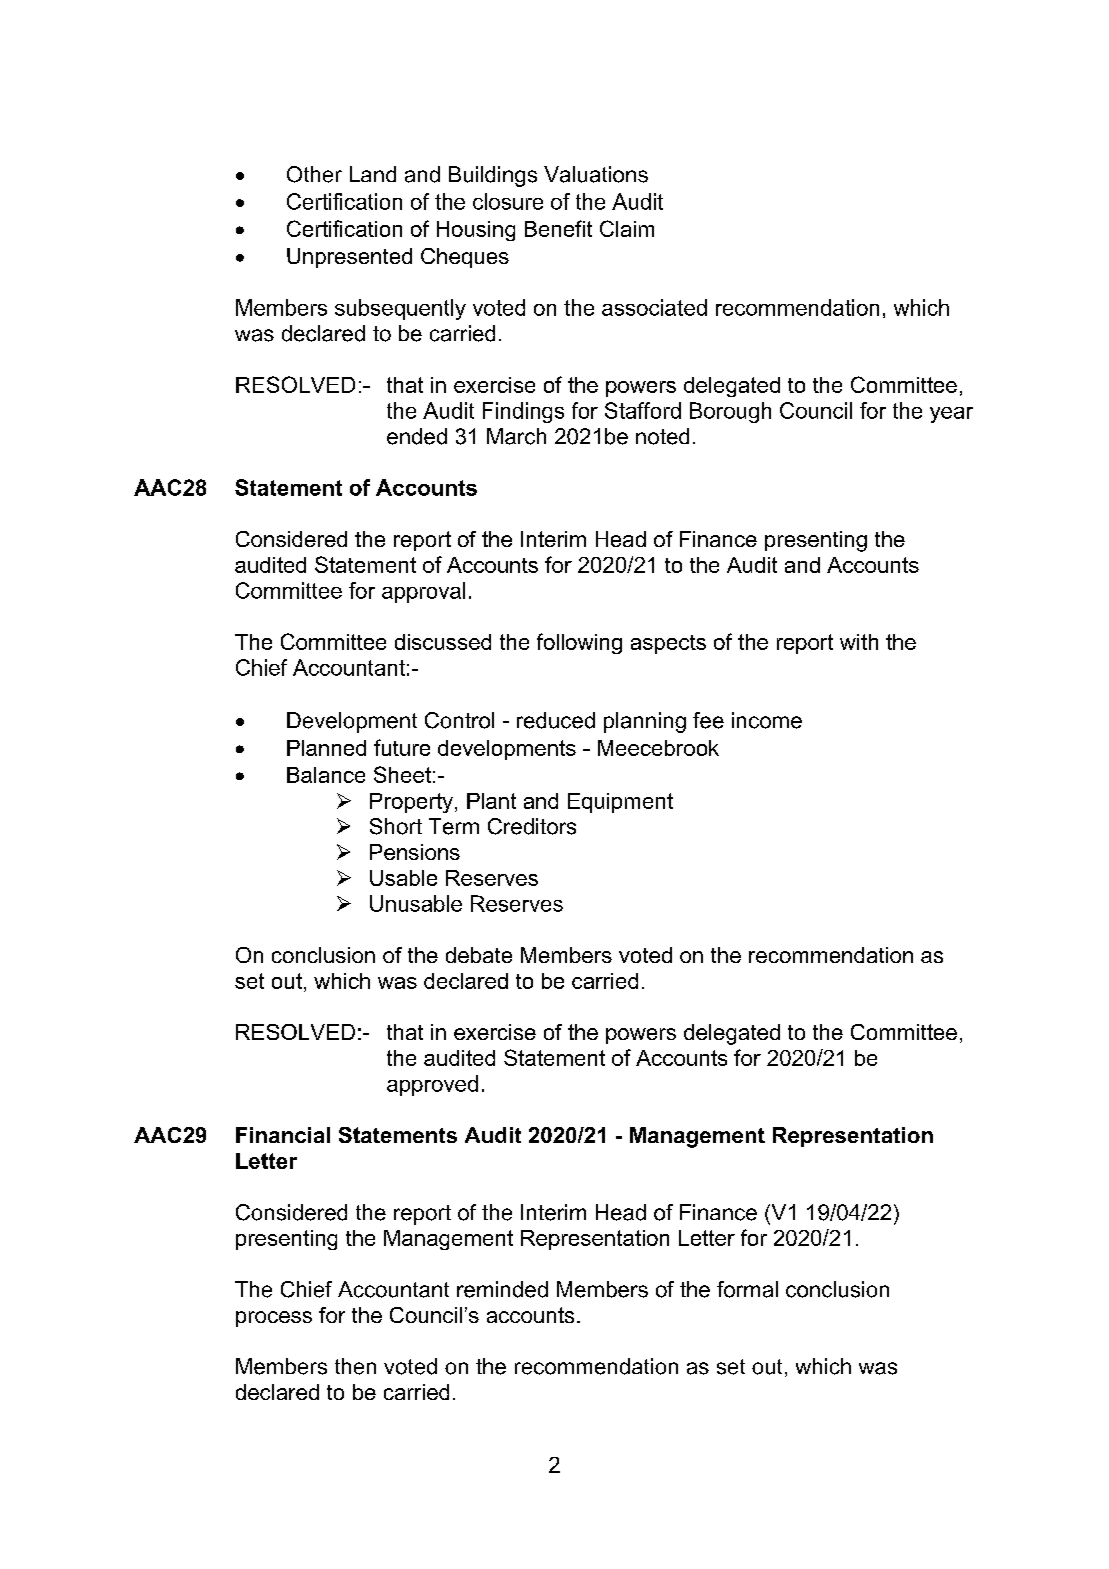  Describe the element at coordinates (326, 775) in the document. I see `Balance` at that location.
